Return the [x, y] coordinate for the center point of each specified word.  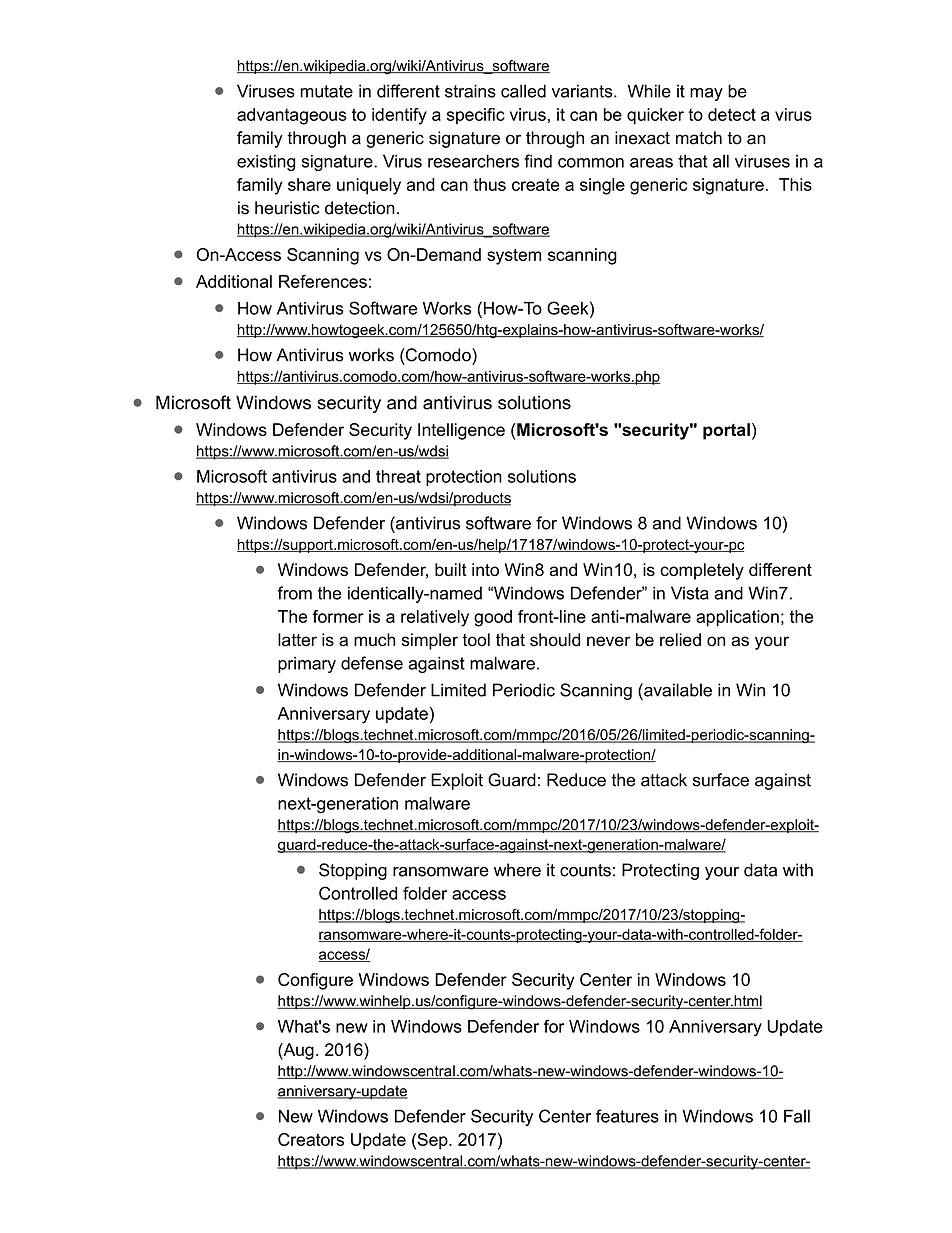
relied [680, 640]
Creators [311, 1139]
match [699, 138]
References [323, 281]
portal [726, 431]
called [523, 91]
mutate [326, 91]
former [338, 616]
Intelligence [461, 431]
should [555, 640]
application [737, 618]
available [677, 690]
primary [307, 665]
